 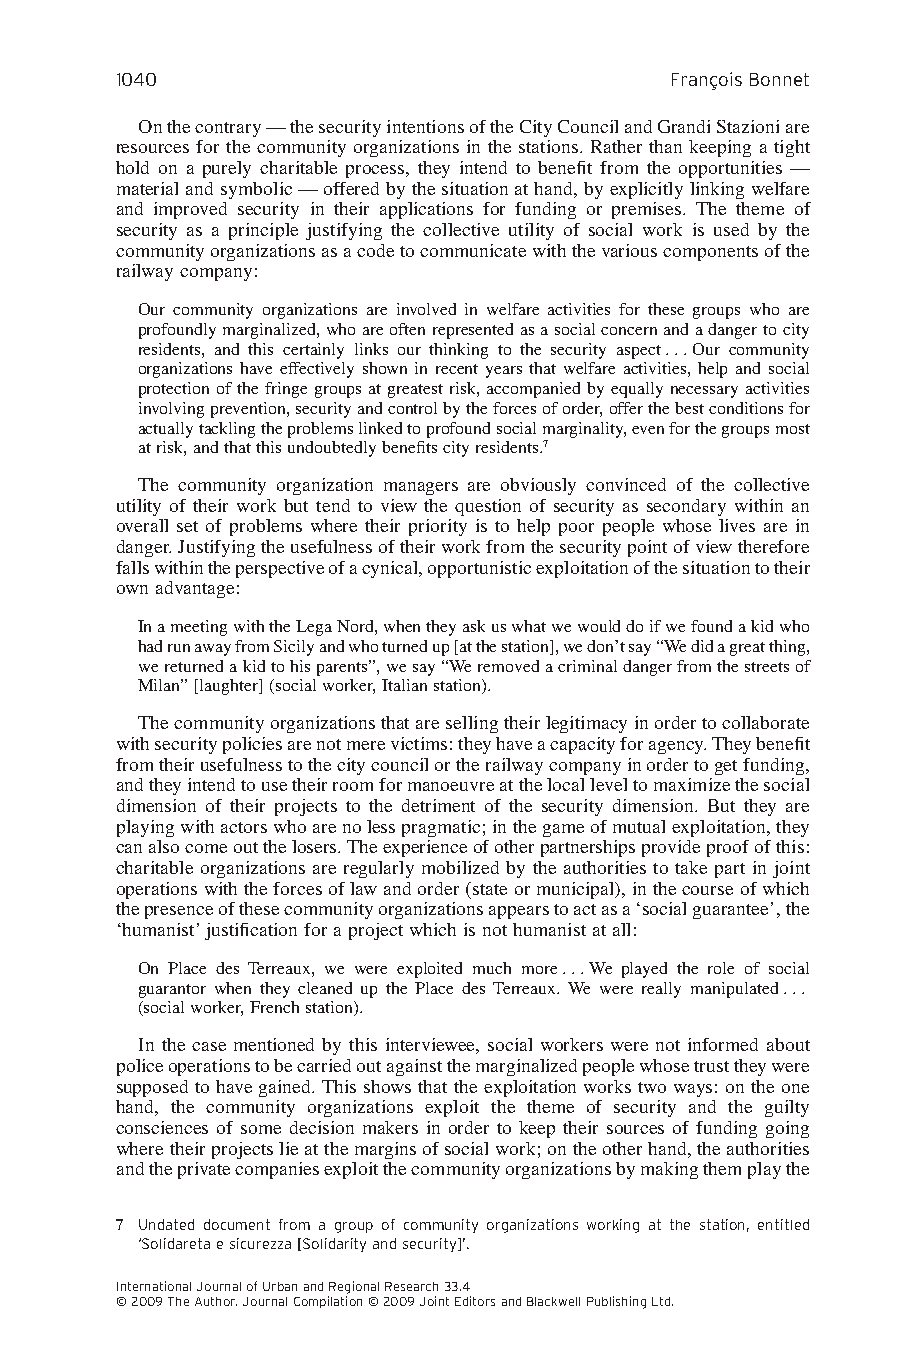 What do you see at coordinates (689, 408) in the screenshot?
I see `best` at bounding box center [689, 408].
